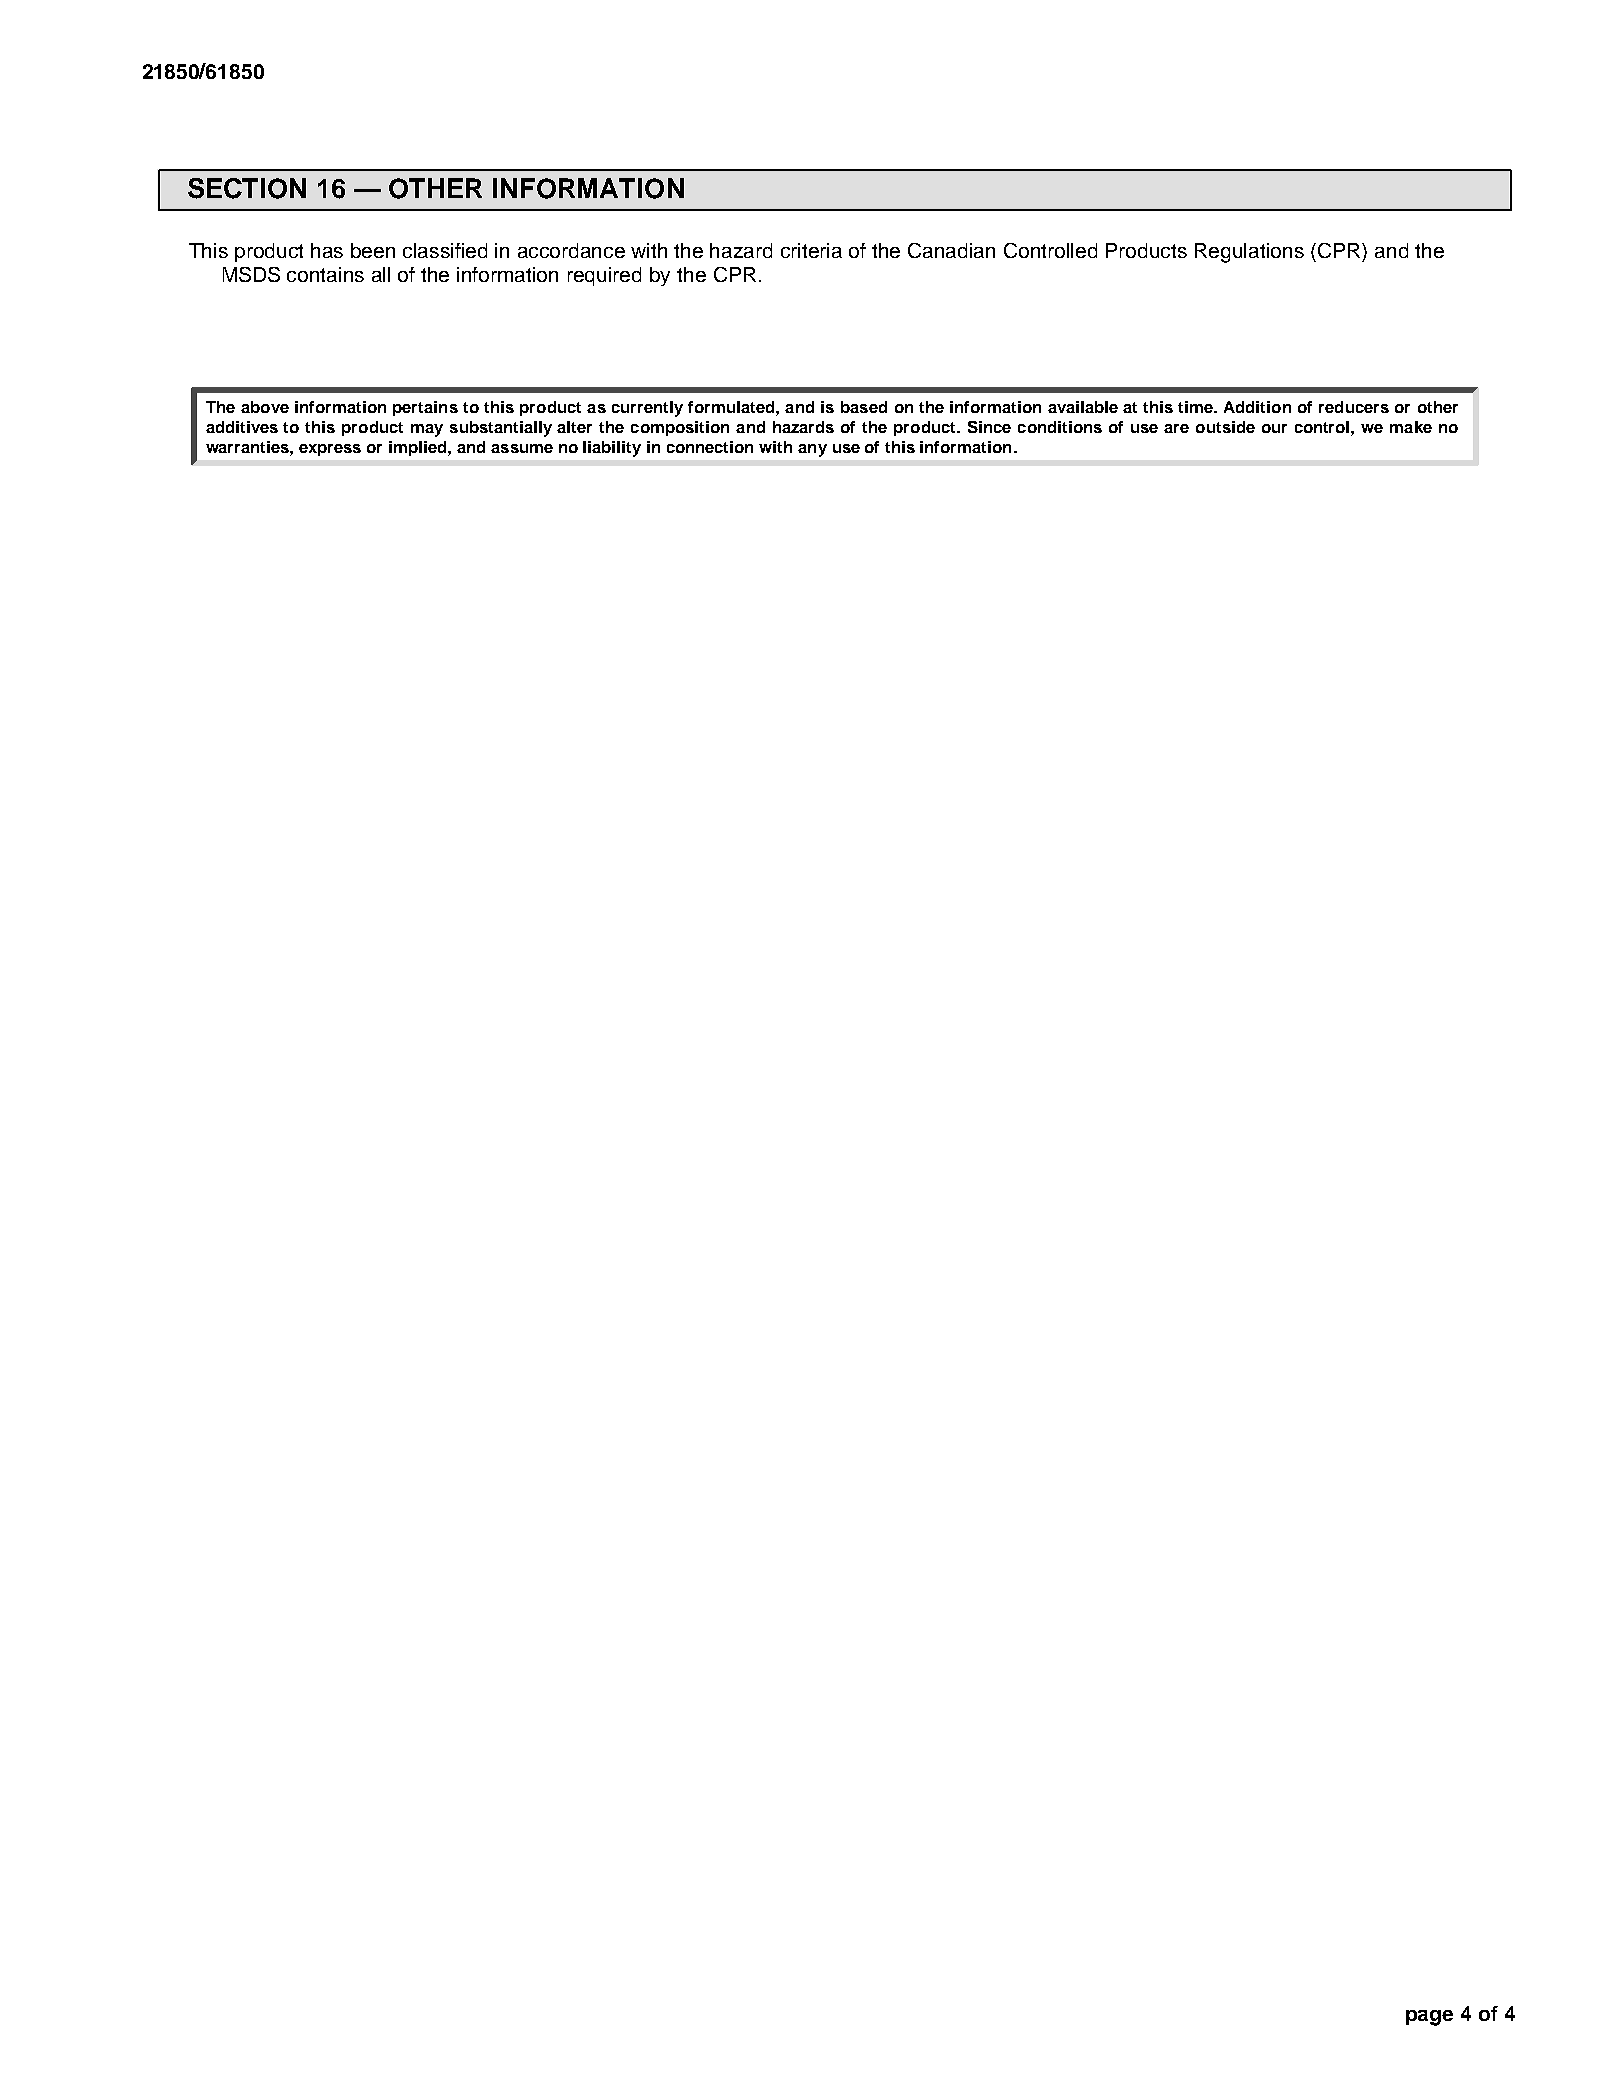 This image has height=2084, width=1610. What do you see at coordinates (1249, 253) in the image?
I see `Regulations` at bounding box center [1249, 253].
